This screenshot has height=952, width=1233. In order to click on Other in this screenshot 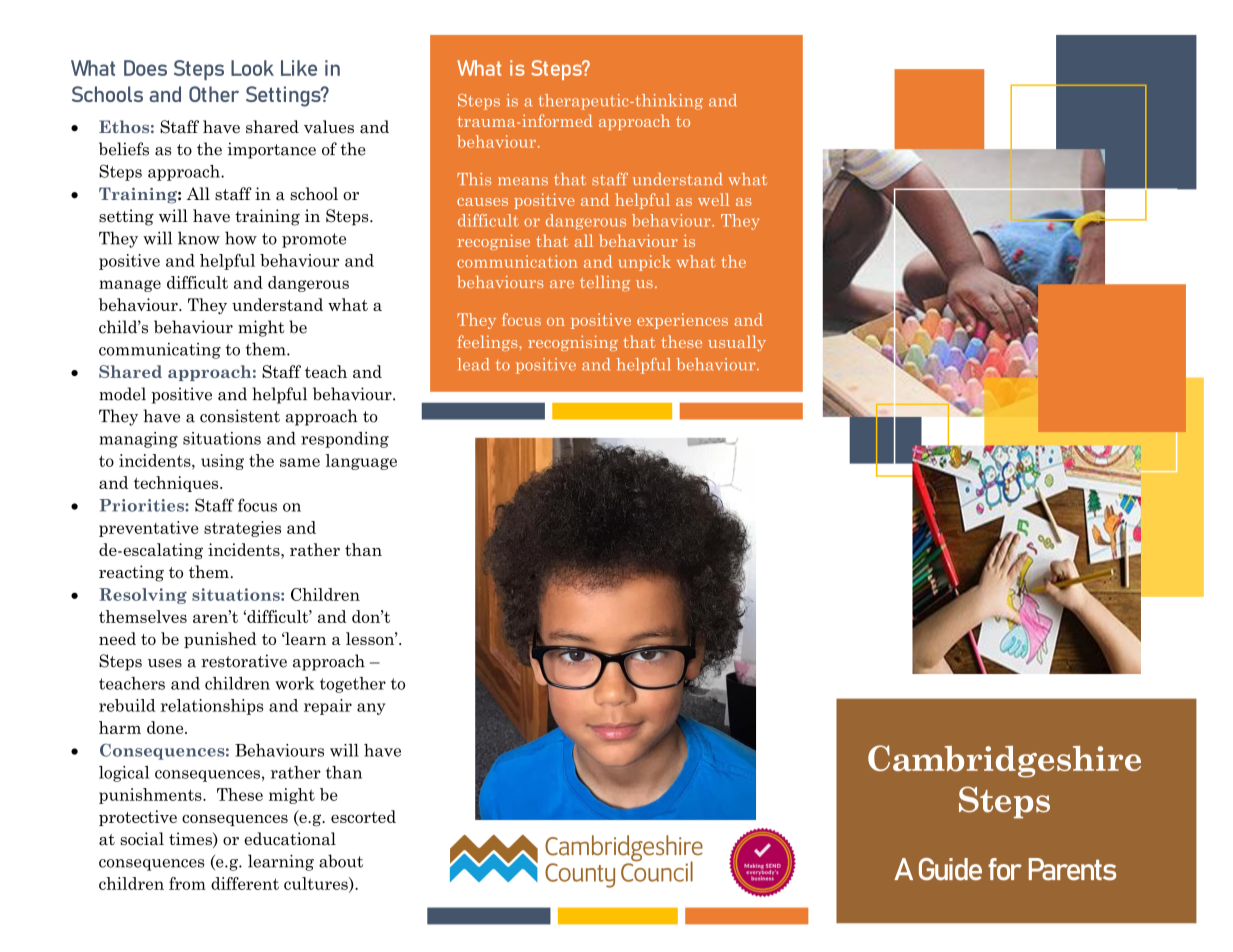, I will do `click(214, 94)`.
